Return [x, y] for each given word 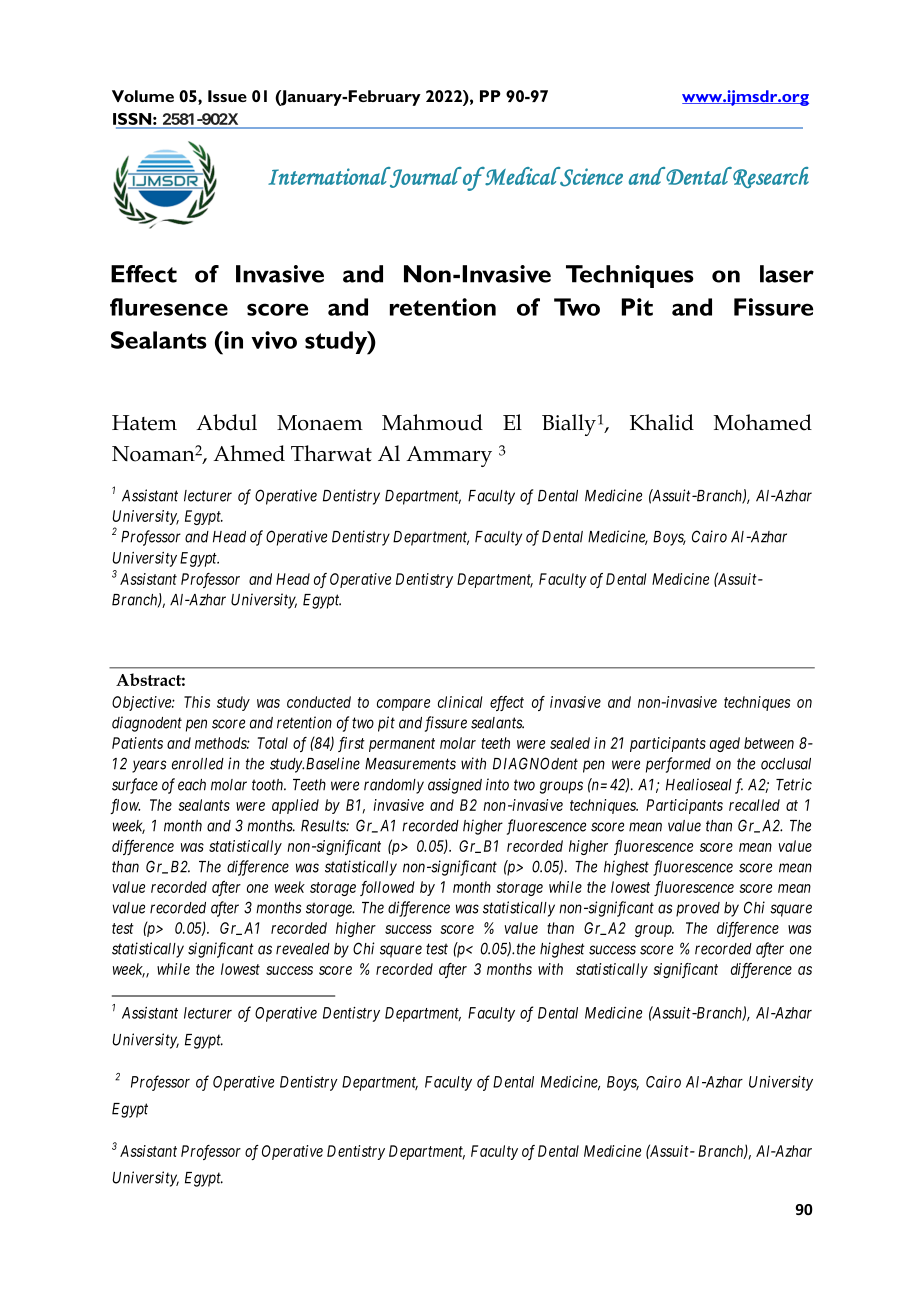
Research [770, 177]
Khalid [662, 422]
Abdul [226, 422]
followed [387, 888]
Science [590, 177]
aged [725, 744]
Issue [227, 96]
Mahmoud [432, 422]
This [197, 702]
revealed [303, 949]
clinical [460, 702]
